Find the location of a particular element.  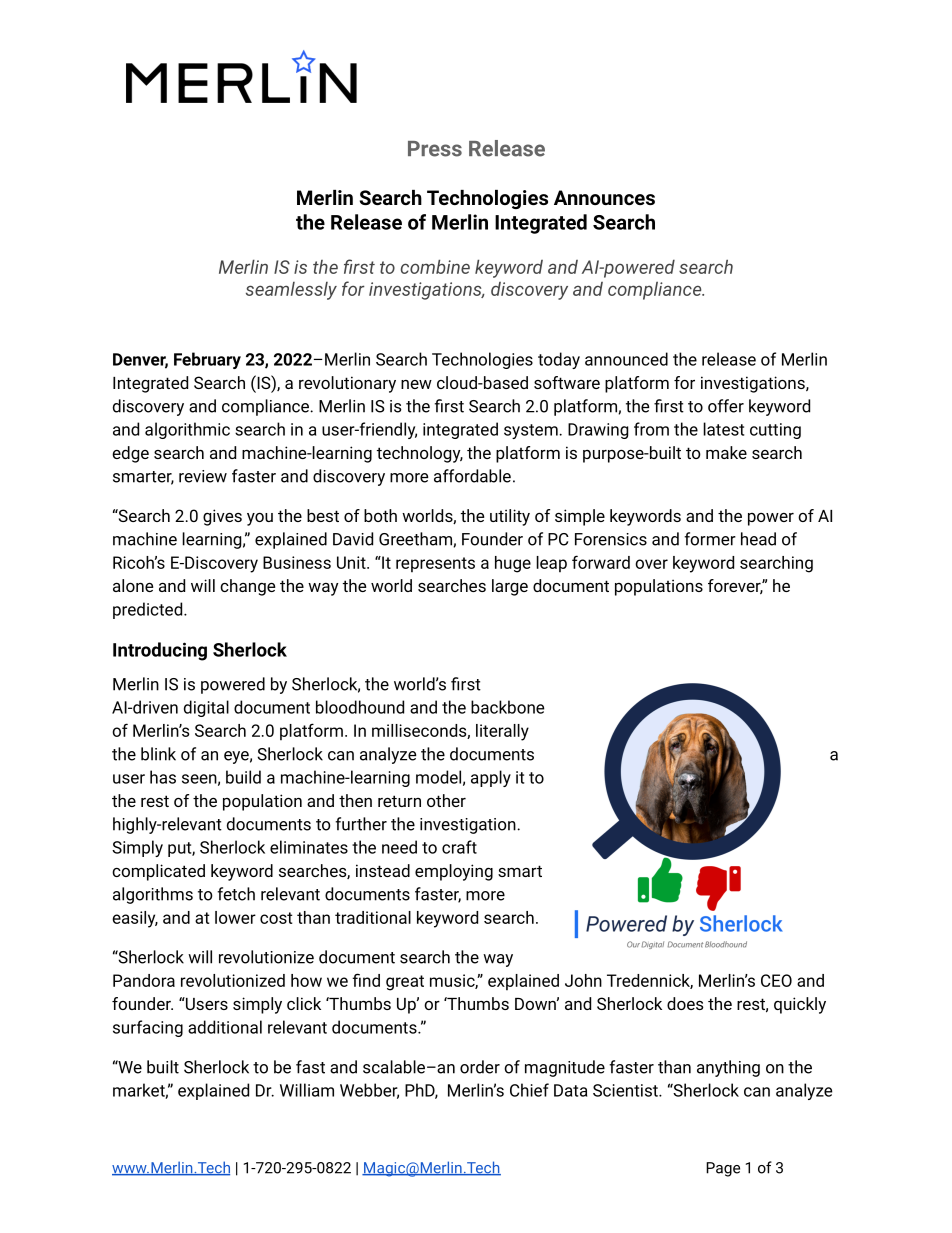

Press is located at coordinates (435, 149).
